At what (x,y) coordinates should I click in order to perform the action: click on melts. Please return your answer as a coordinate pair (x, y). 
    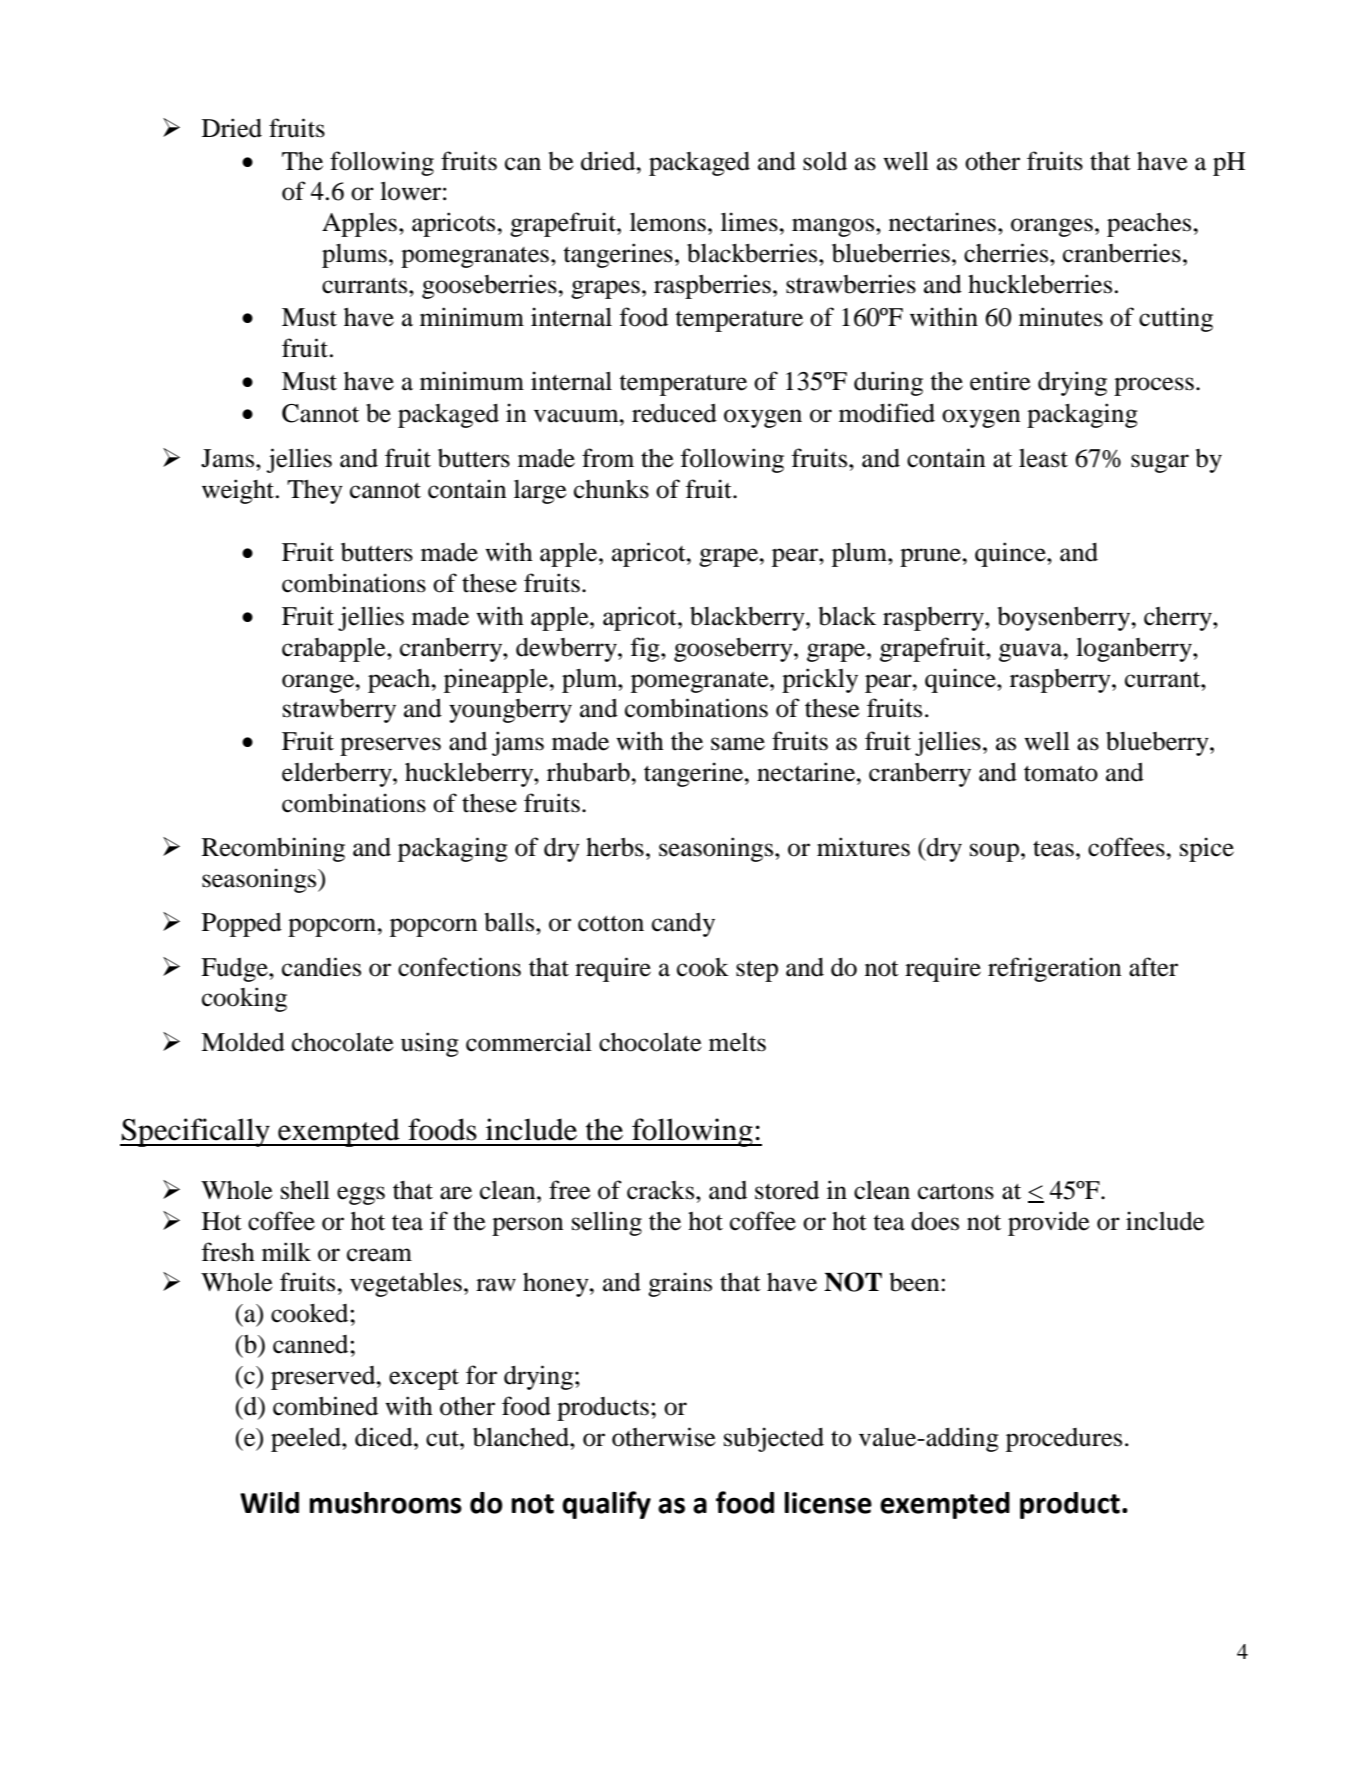
    Looking at the image, I should click on (737, 1042).
